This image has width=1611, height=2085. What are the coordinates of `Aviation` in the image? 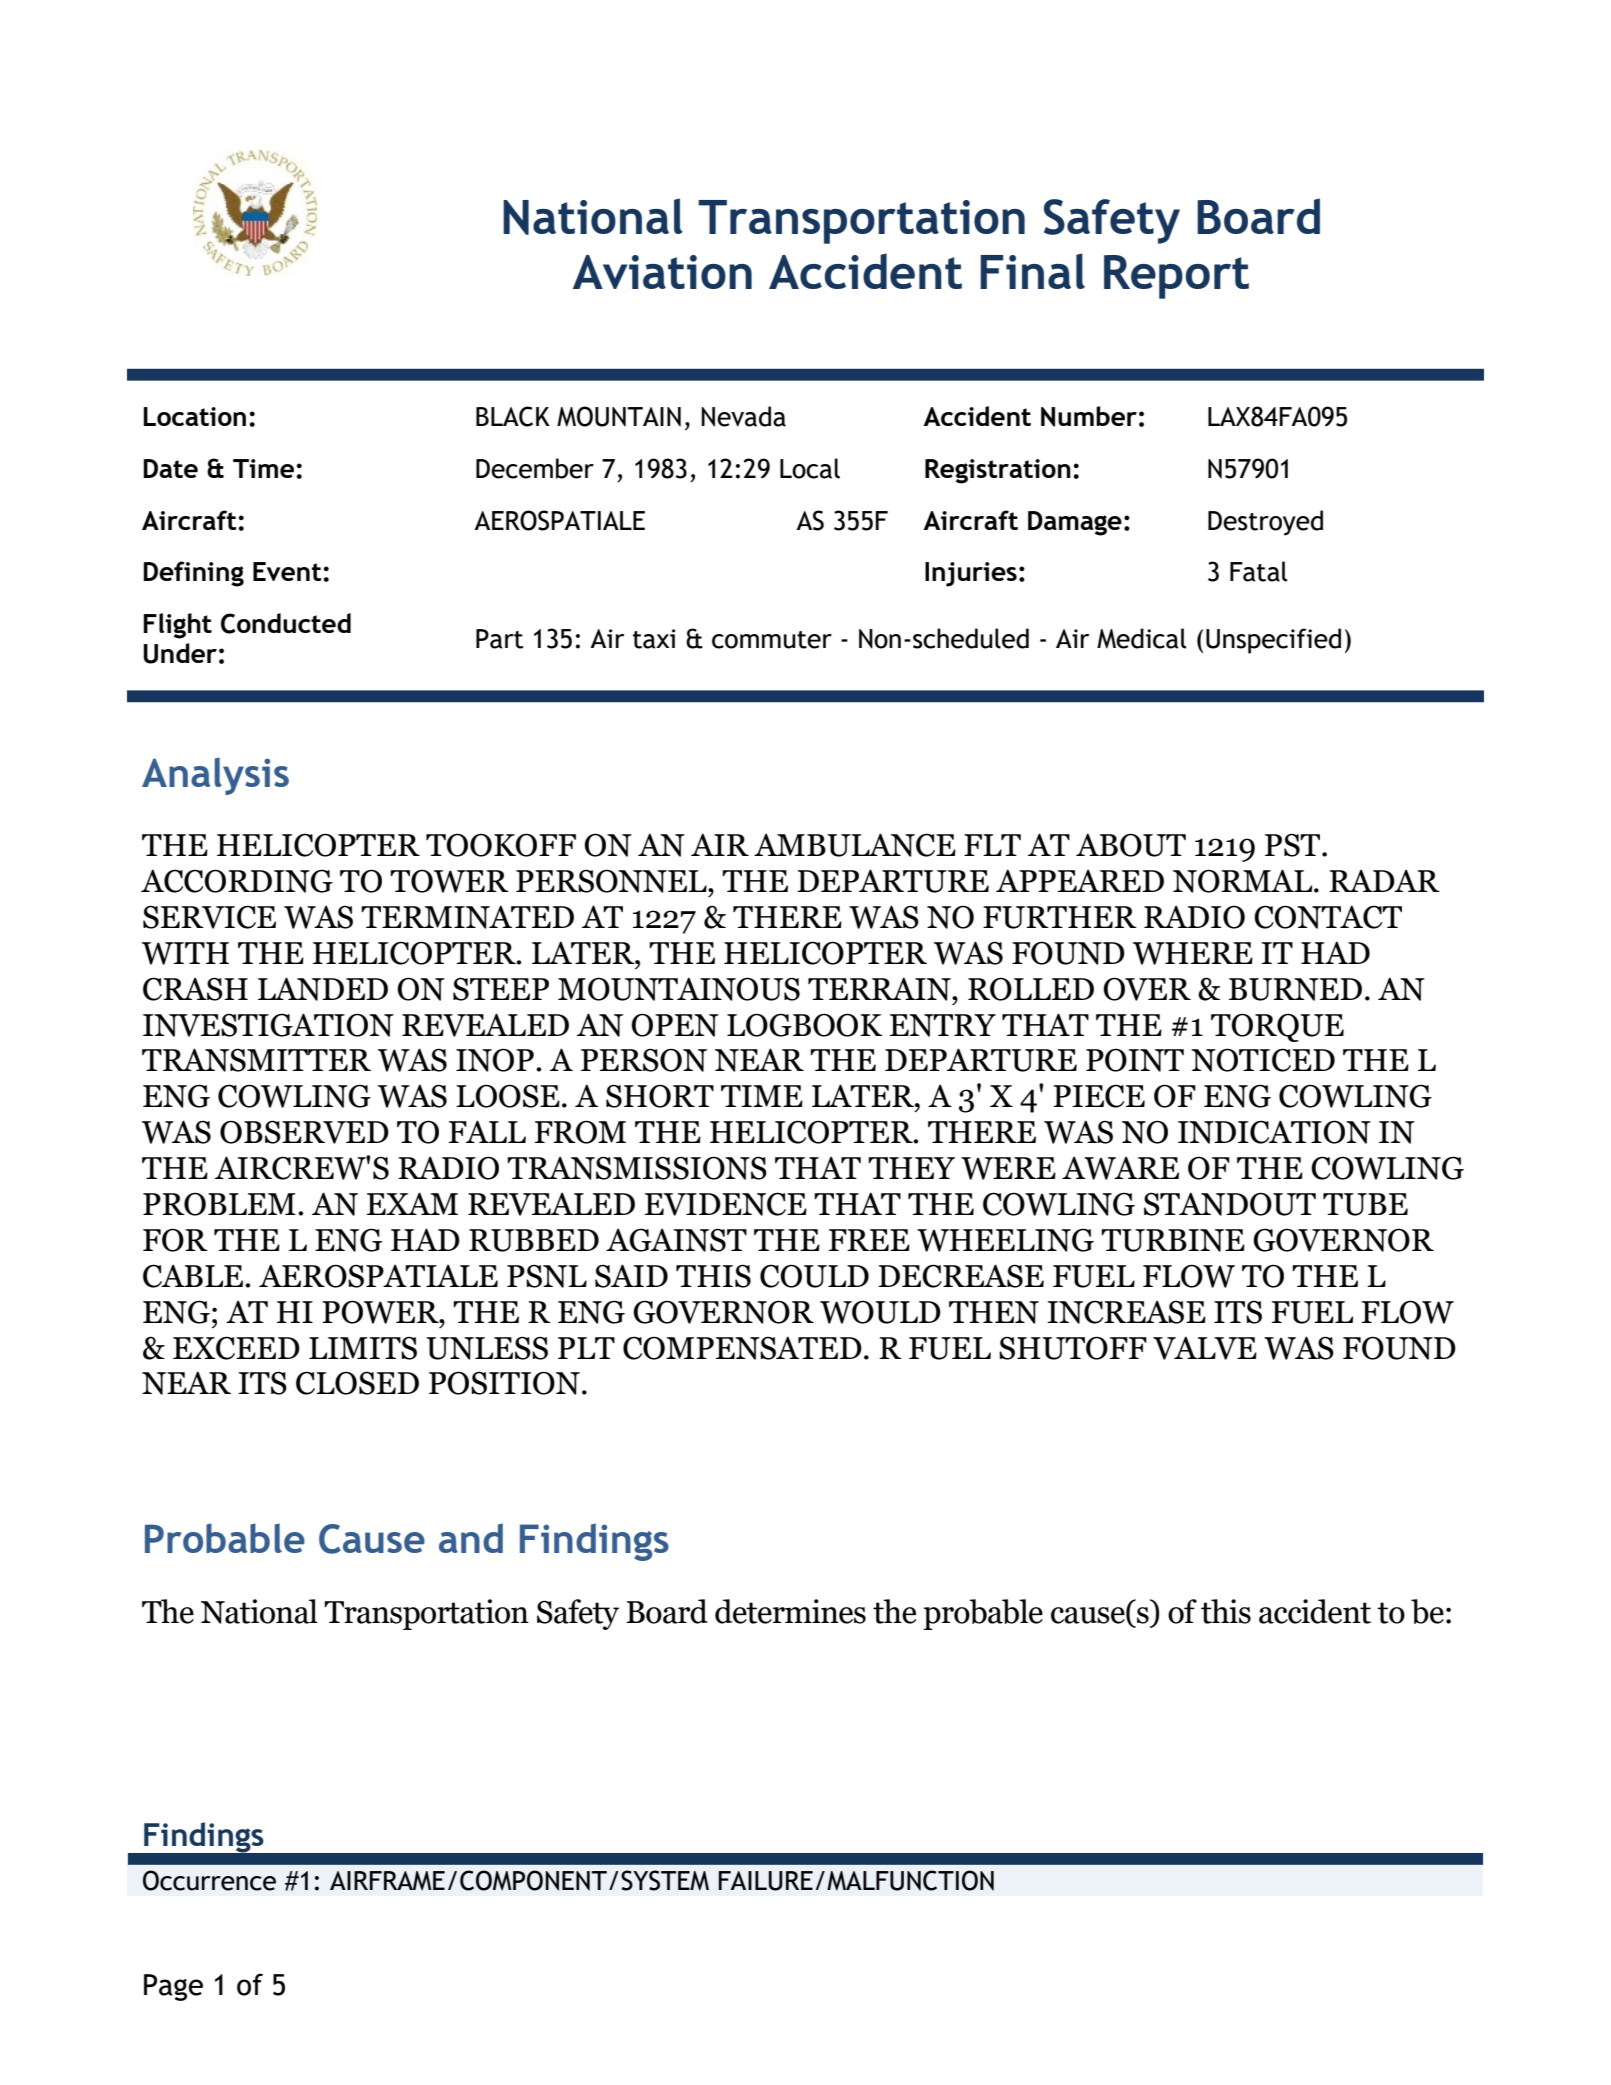 It's located at (662, 272).
